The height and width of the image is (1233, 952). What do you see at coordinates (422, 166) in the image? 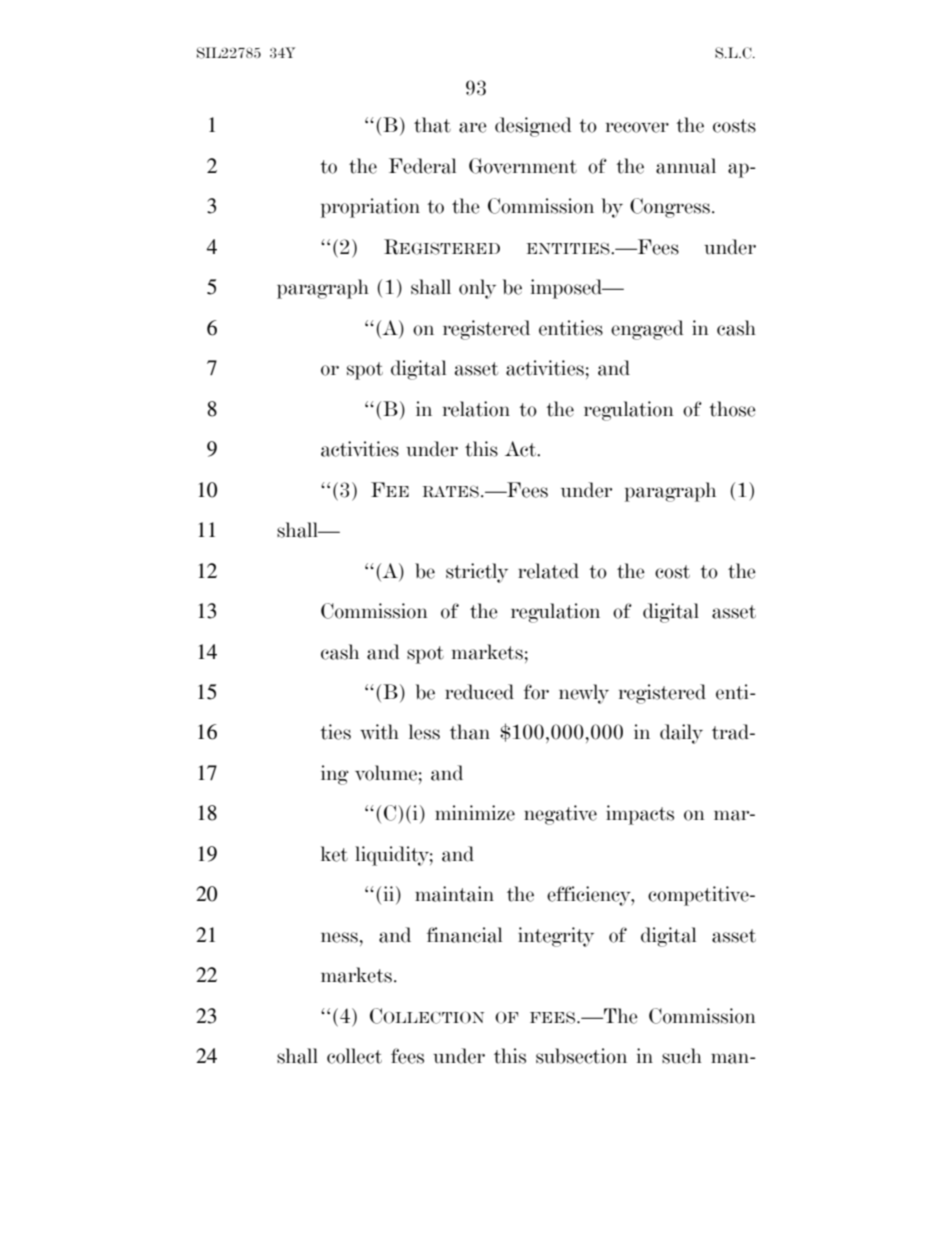
I see `Federal` at bounding box center [422, 166].
